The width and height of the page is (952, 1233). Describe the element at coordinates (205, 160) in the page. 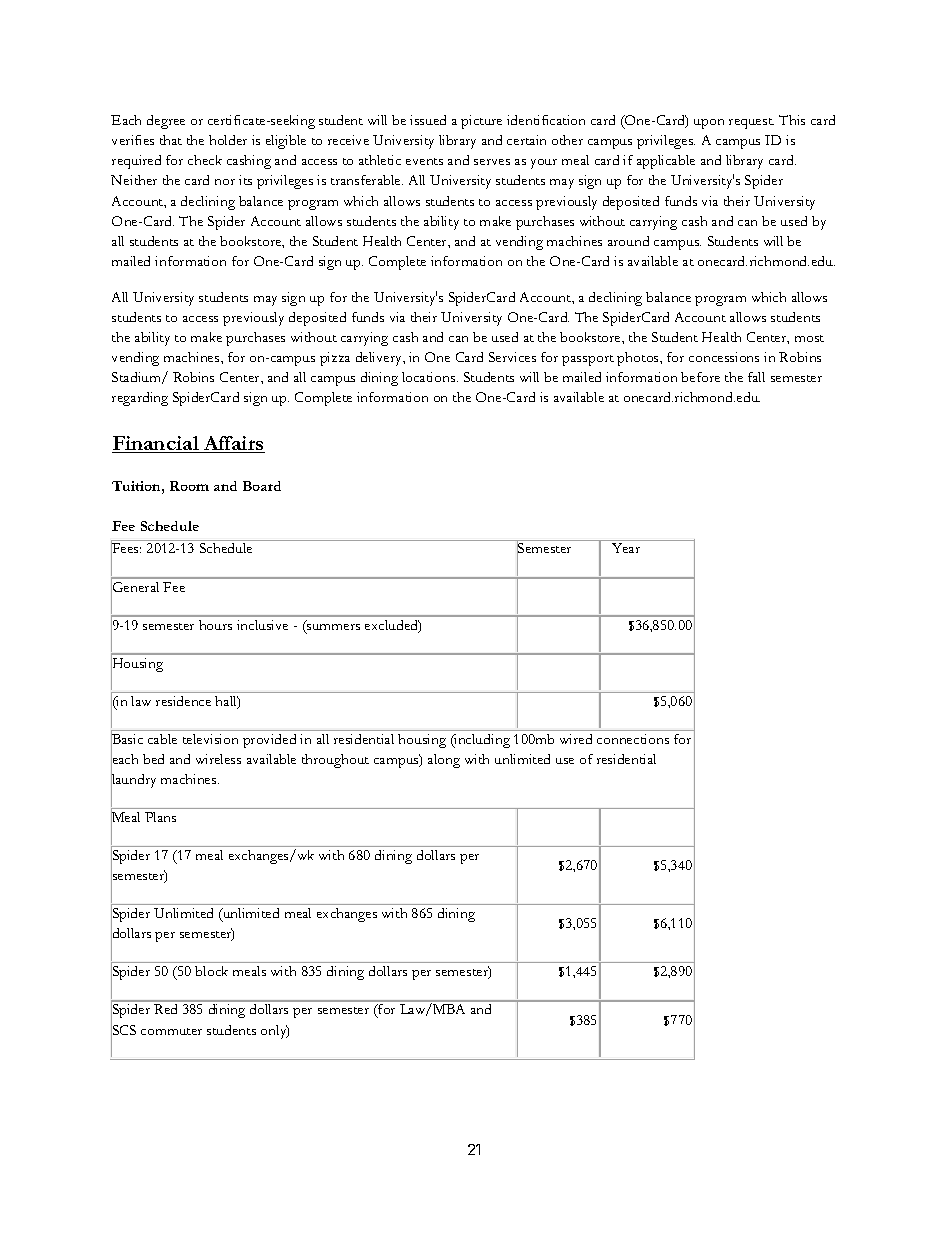

I see `check` at that location.
